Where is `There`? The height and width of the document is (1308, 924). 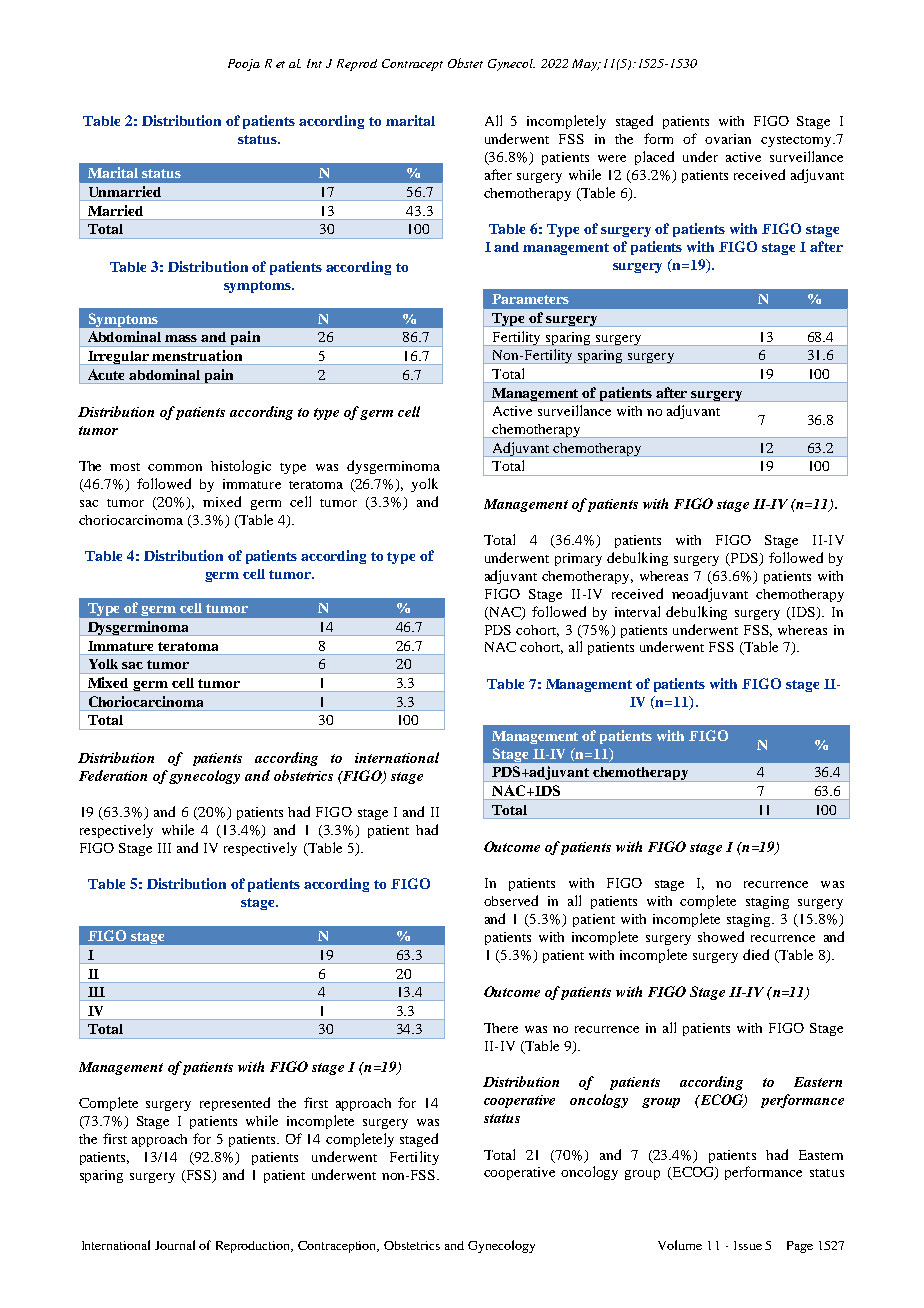 There is located at coordinates (501, 1028).
